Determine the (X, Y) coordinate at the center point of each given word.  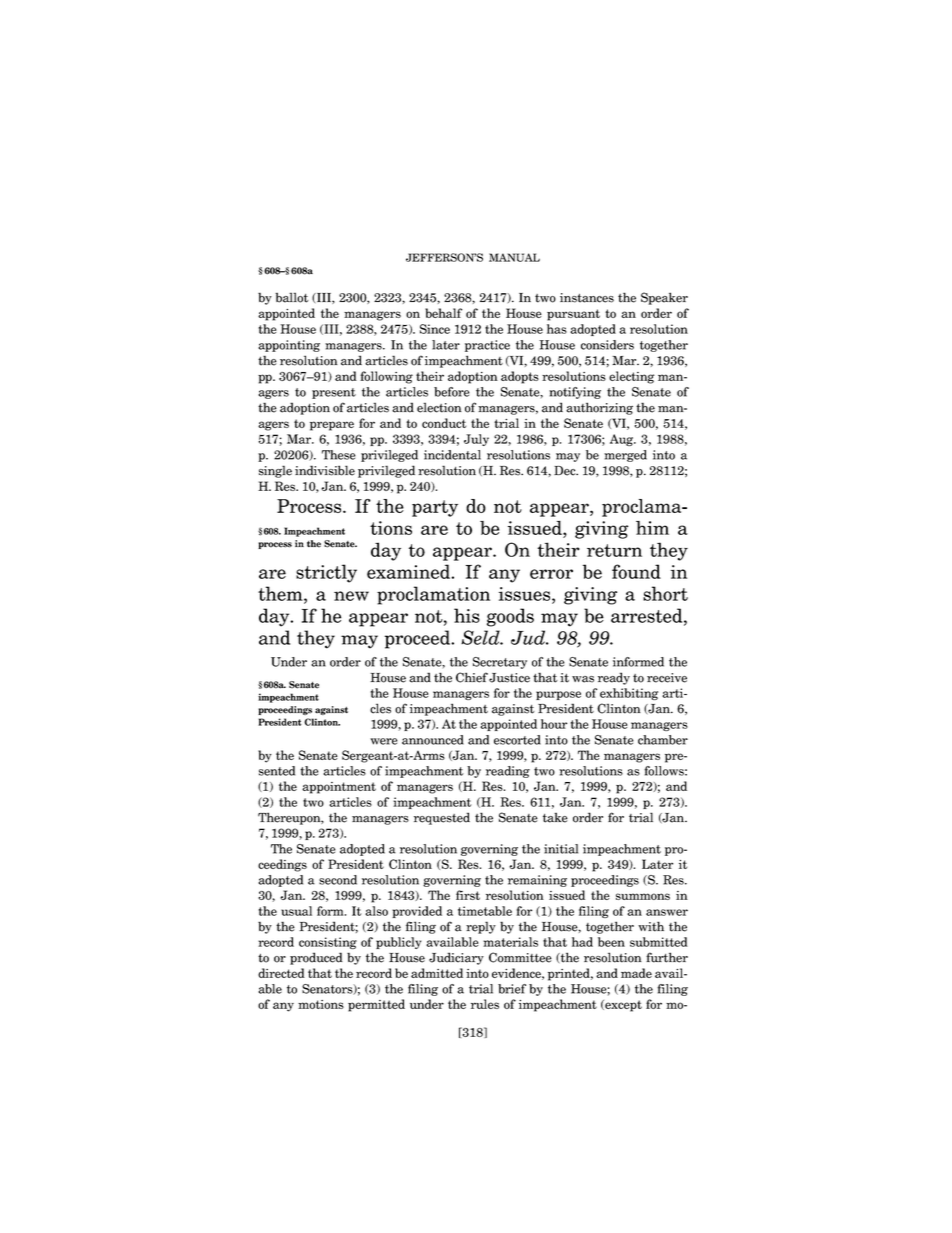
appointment (339, 788)
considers (607, 345)
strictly (326, 573)
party (435, 508)
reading (508, 772)
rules (485, 1004)
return (614, 550)
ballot (292, 297)
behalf (443, 313)
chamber (663, 740)
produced (316, 958)
